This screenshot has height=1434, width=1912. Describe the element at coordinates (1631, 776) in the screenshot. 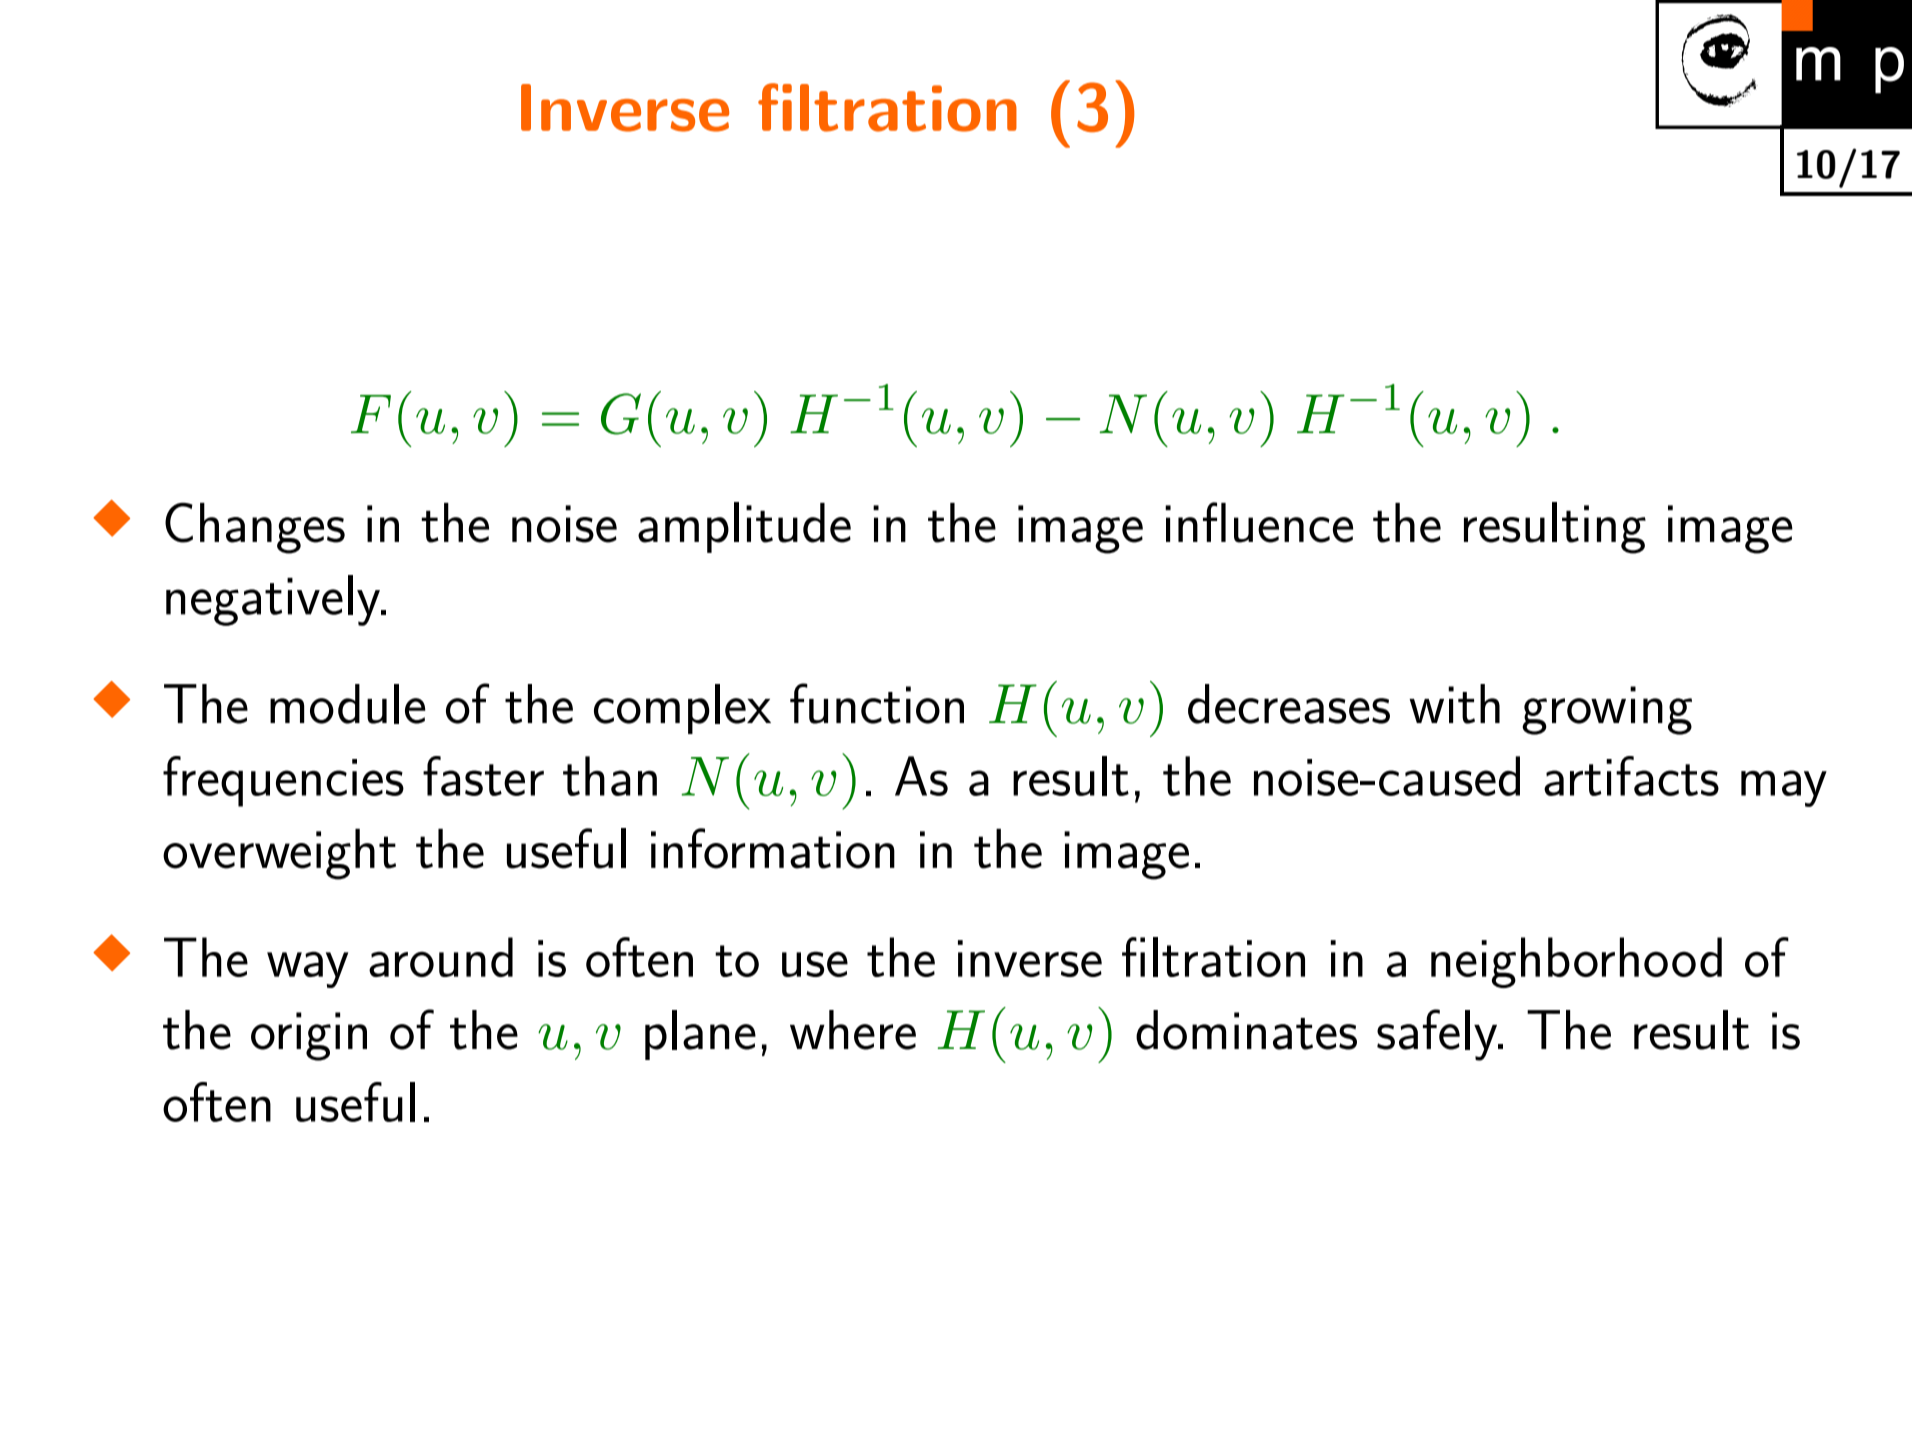

I see `artifacts` at that location.
